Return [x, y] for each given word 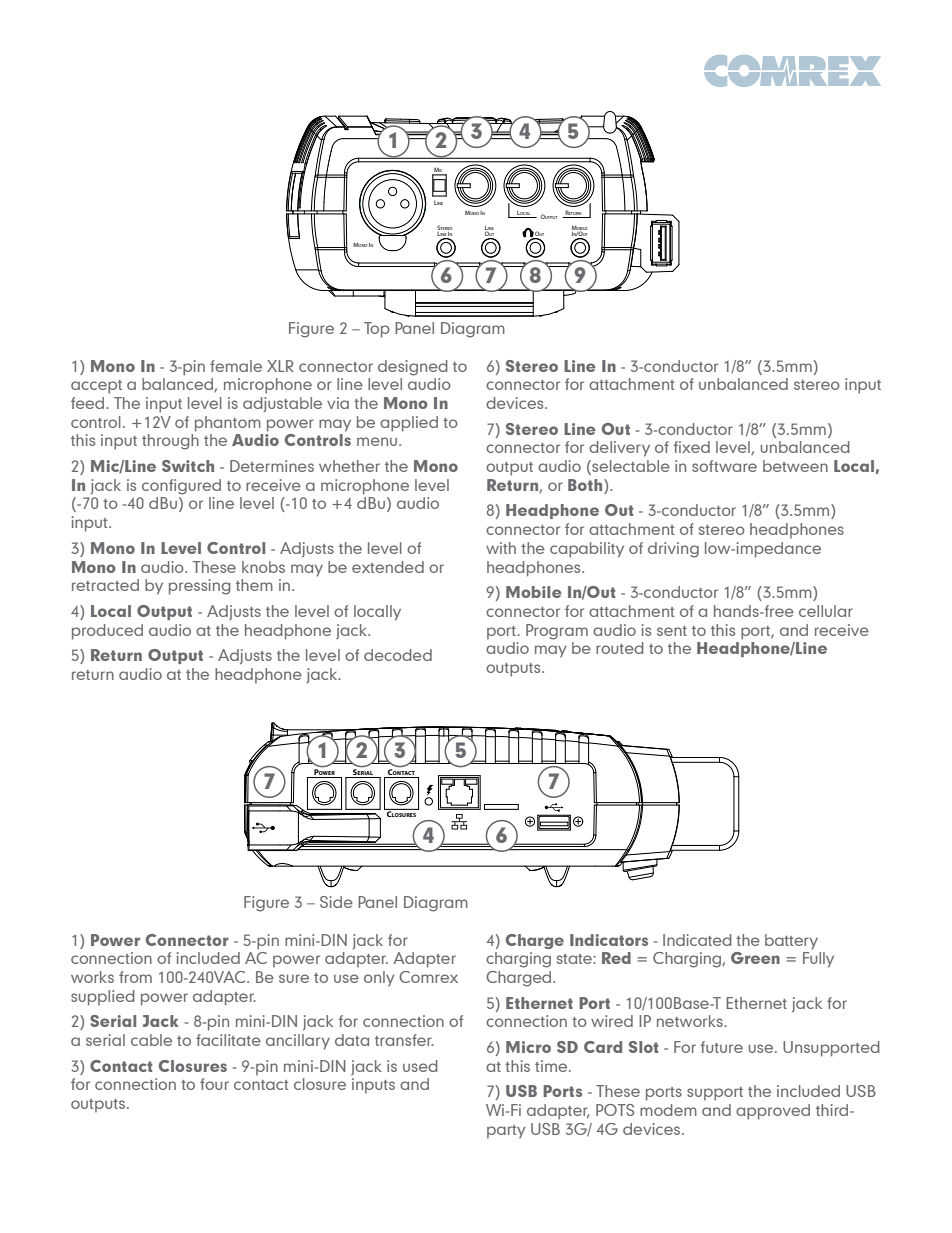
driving [673, 550]
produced [107, 632]
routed [620, 648]
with [501, 548]
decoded [398, 655]
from [135, 977]
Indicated [697, 940]
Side [336, 902]
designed [413, 368]
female [236, 366]
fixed [692, 447]
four [214, 1084]
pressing [200, 587]
